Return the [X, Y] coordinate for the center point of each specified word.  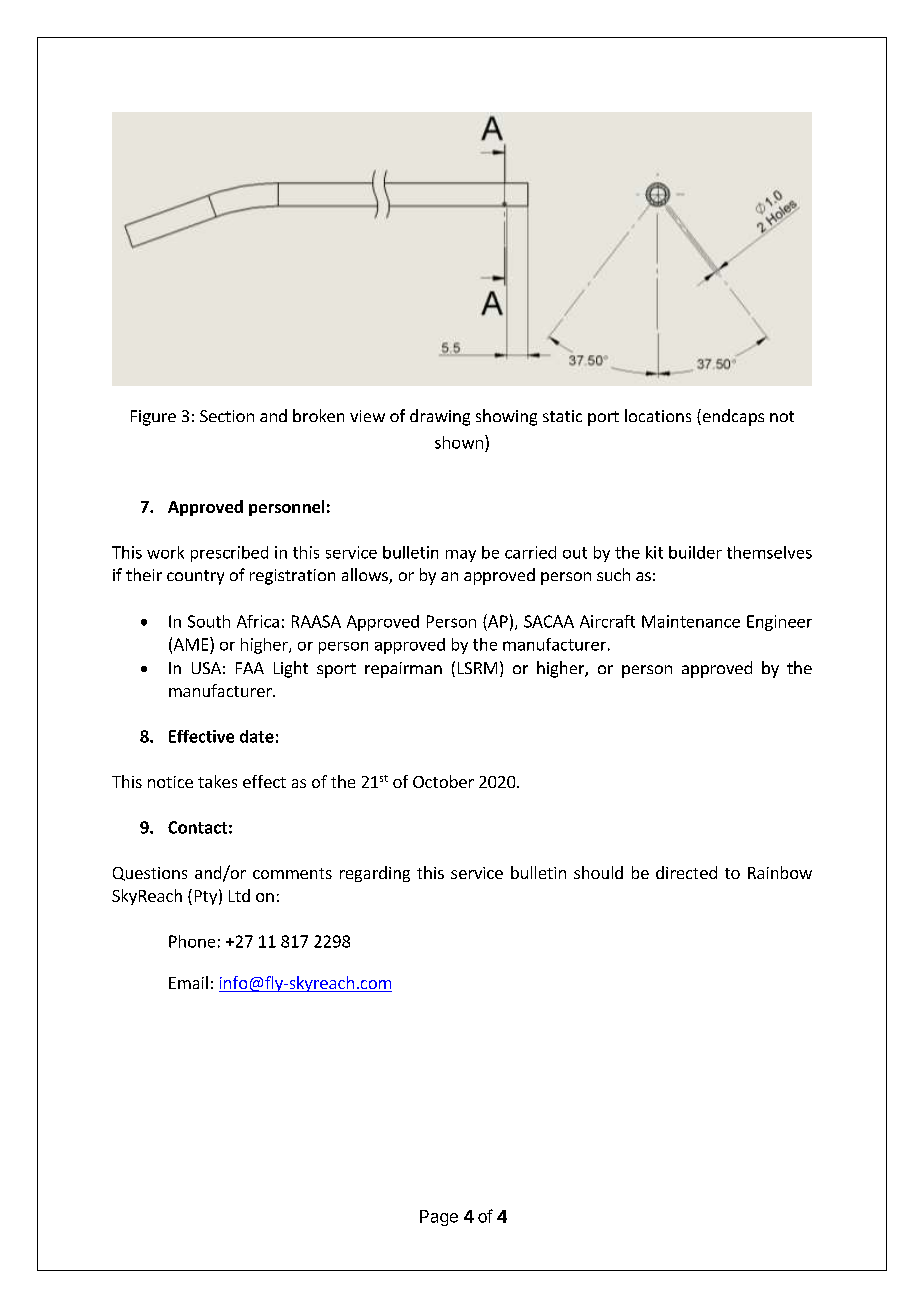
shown [459, 442]
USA [206, 668]
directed [686, 872]
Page [439, 1218]
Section [227, 416]
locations [658, 415]
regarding [375, 874]
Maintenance [691, 621]
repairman [403, 670]
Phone [192, 941]
